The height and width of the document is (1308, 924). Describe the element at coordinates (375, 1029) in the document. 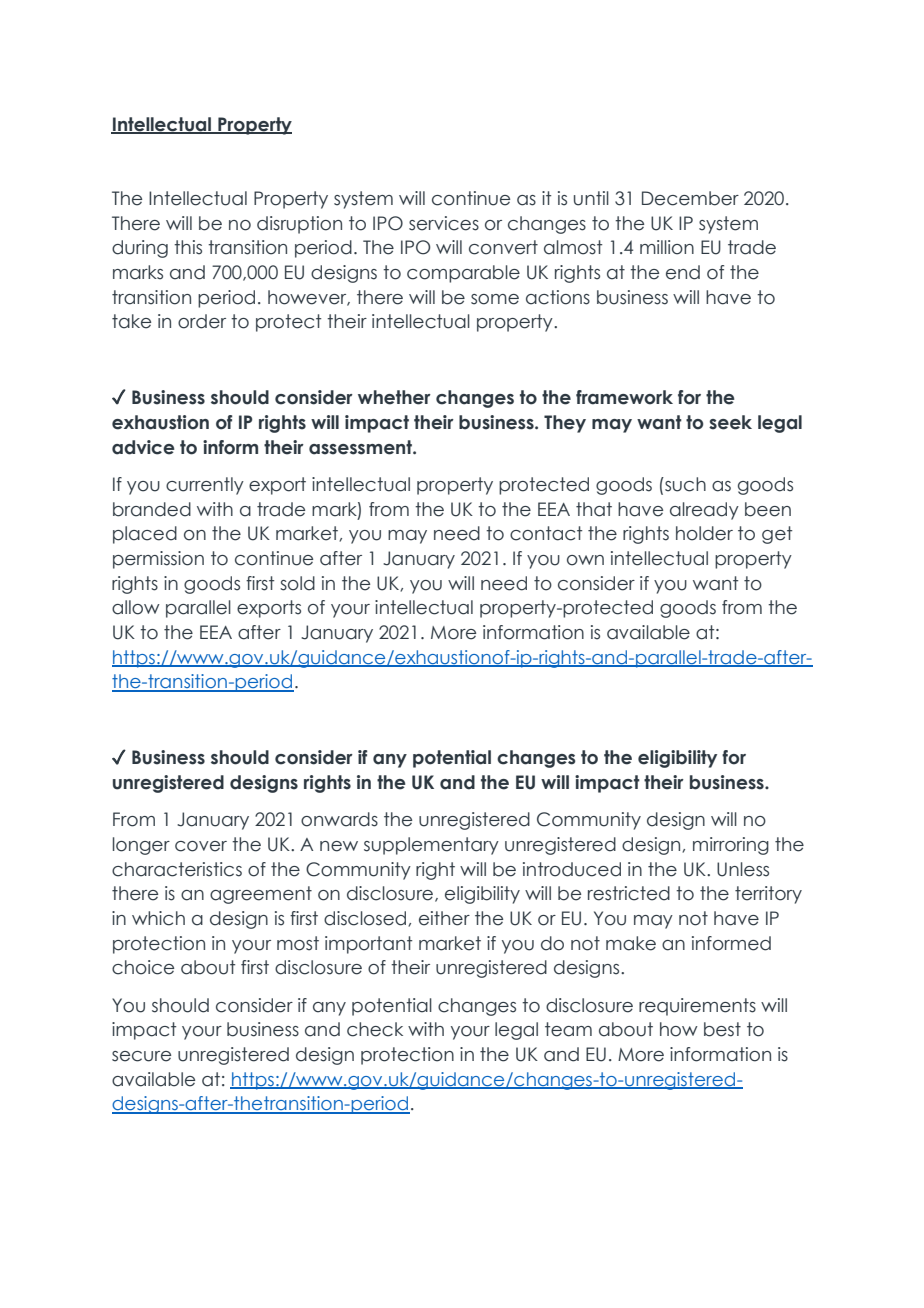

I see `check` at that location.
